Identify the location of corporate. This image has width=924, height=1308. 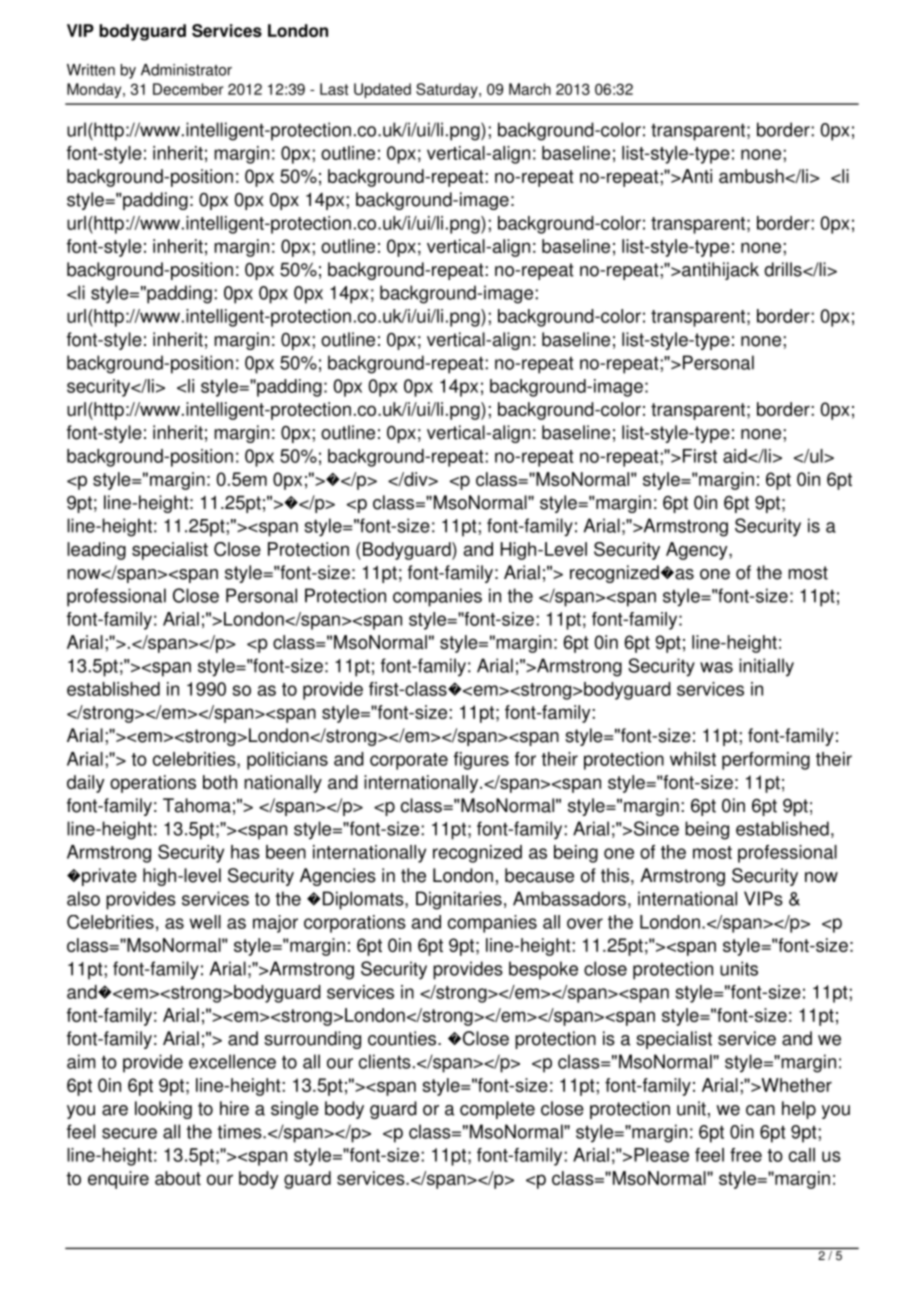
(409, 761).
